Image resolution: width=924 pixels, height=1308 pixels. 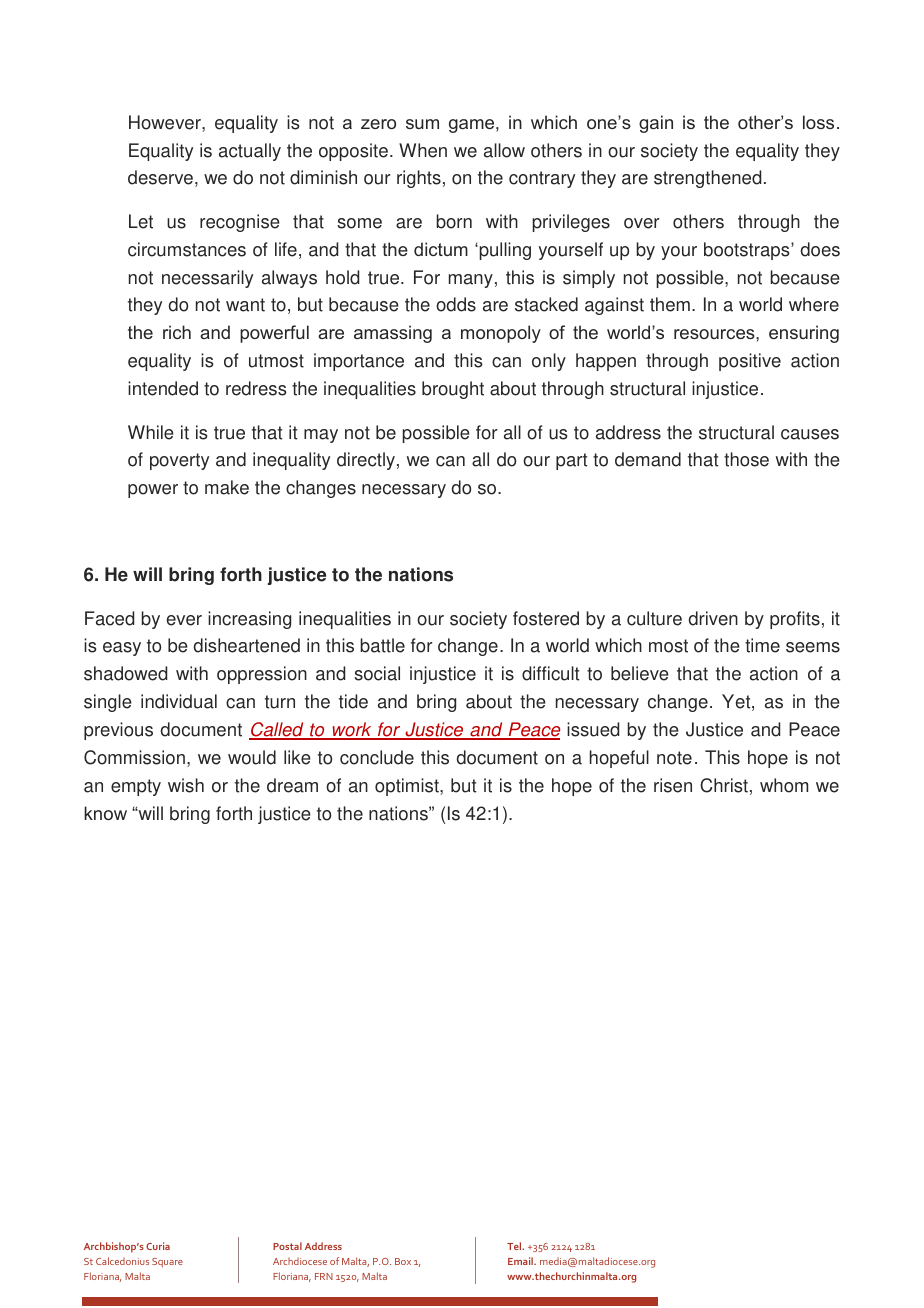 What do you see at coordinates (167, 1263) in the screenshot?
I see `Square` at bounding box center [167, 1263].
